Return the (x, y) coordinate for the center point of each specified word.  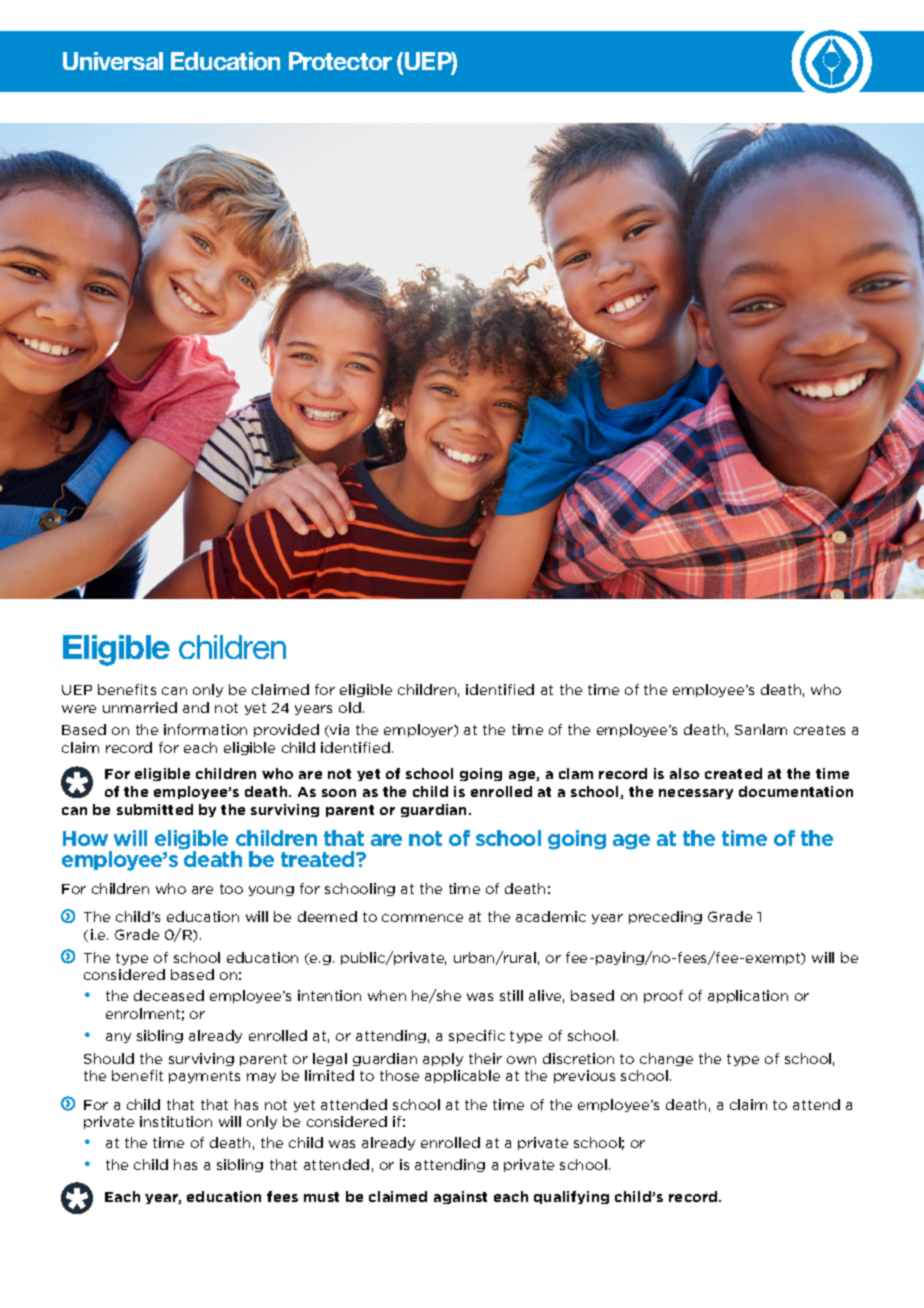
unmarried (140, 707)
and (196, 707)
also (684, 773)
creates (819, 730)
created (733, 773)
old (350, 707)
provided (286, 730)
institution (176, 1121)
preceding (665, 917)
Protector (340, 61)
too (231, 889)
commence (422, 918)
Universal (113, 61)
